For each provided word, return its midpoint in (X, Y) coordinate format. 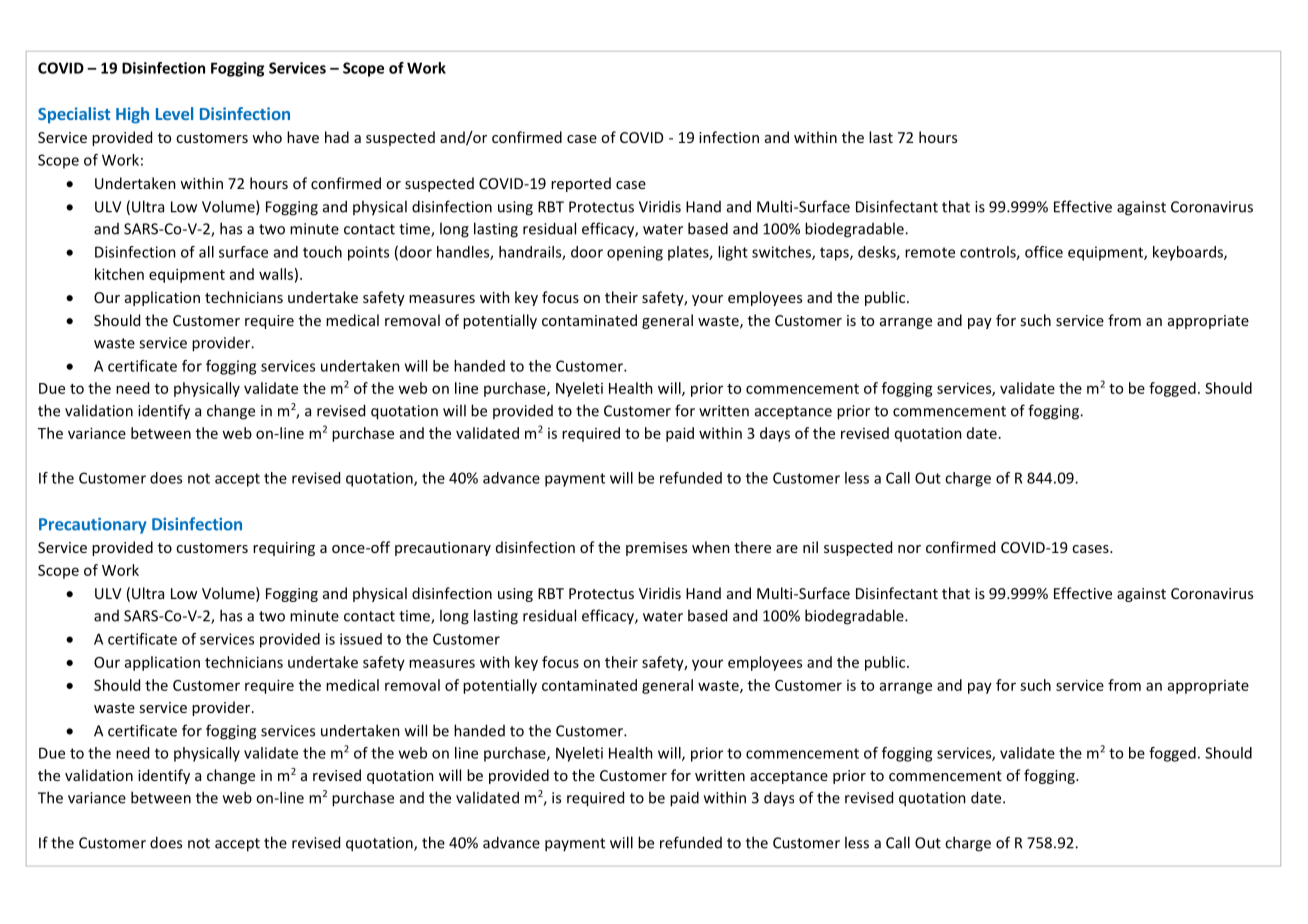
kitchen (119, 274)
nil (810, 547)
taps (835, 254)
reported (581, 184)
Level (174, 113)
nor (909, 549)
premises (656, 549)
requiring (284, 549)
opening (635, 253)
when (711, 547)
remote (930, 252)
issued (361, 639)
